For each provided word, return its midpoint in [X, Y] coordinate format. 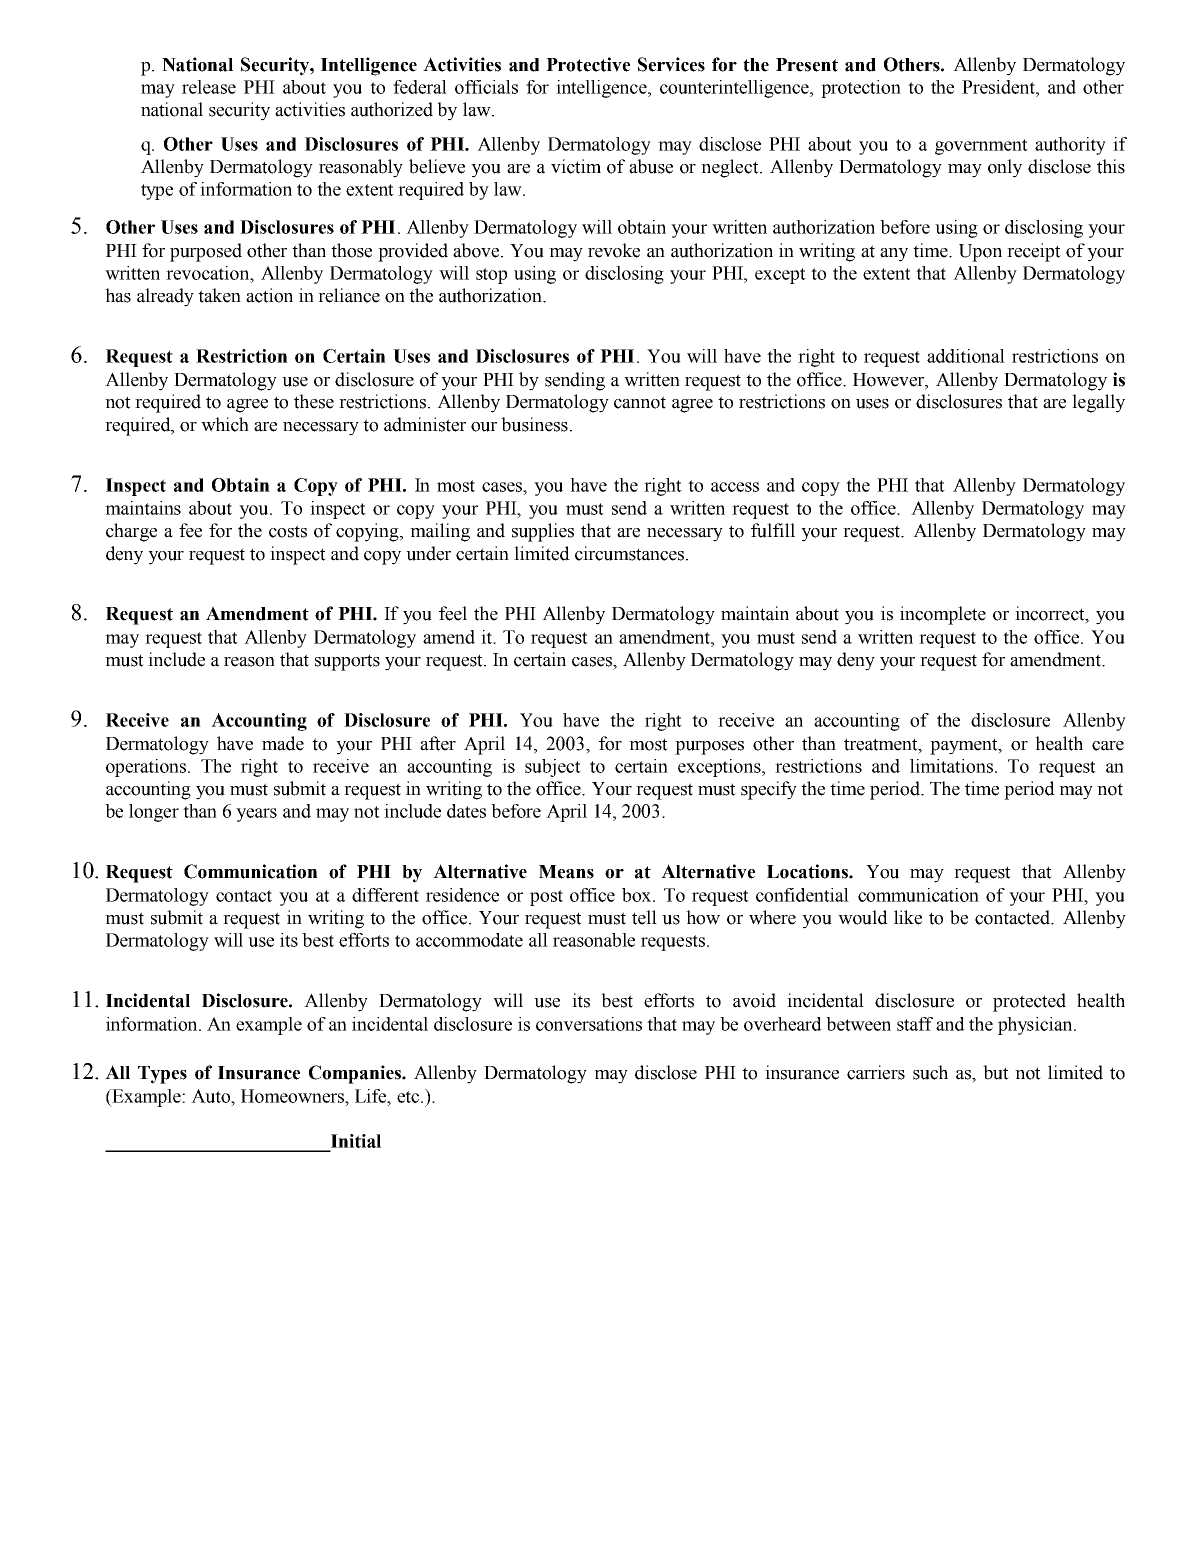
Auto [212, 1096]
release [209, 87]
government [981, 147]
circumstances [631, 553]
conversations [589, 1024]
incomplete [943, 615]
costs [288, 531]
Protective [588, 64]
